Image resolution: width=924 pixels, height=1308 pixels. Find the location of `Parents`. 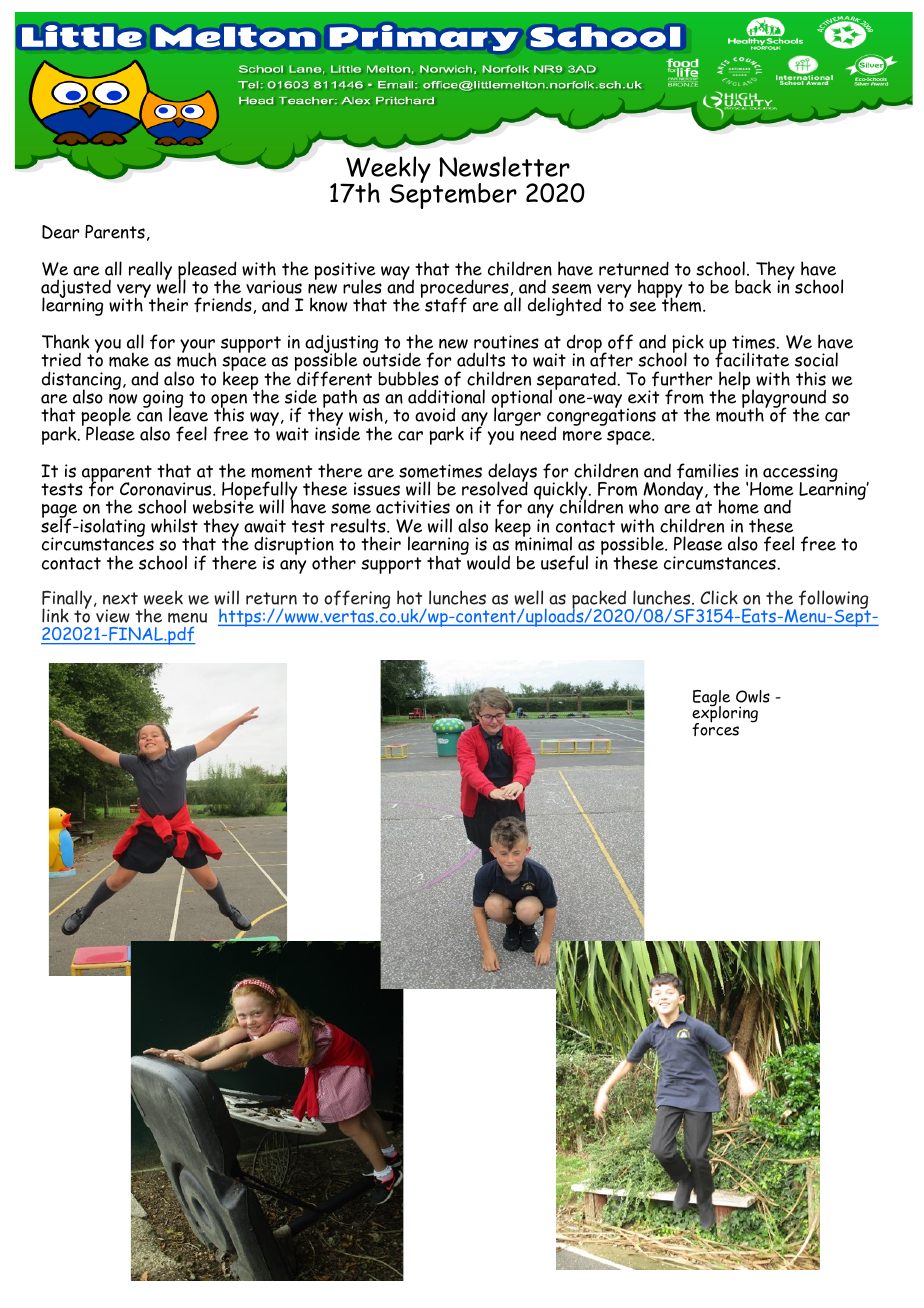

Parents is located at coordinates (115, 232).
